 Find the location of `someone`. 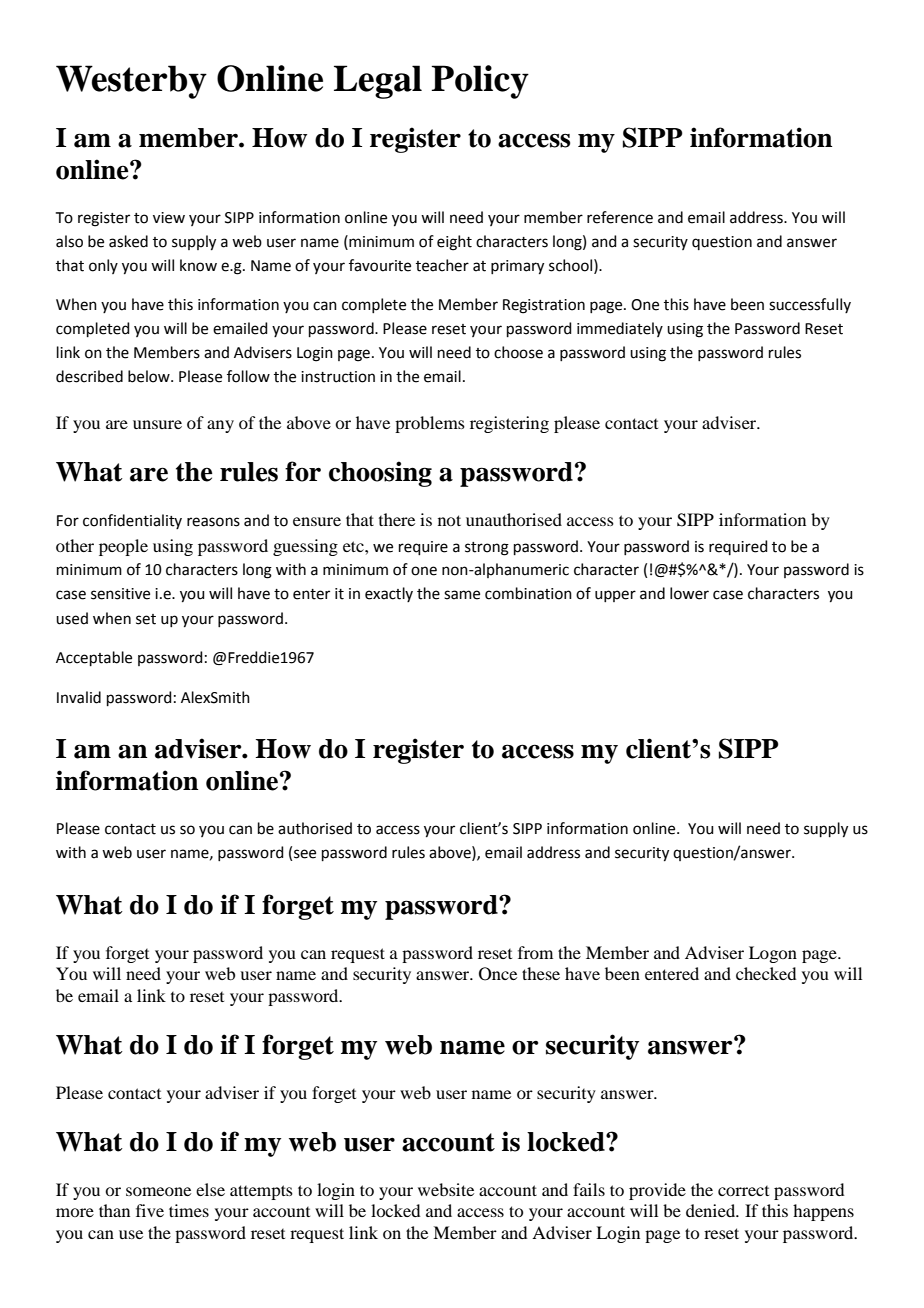

someone is located at coordinates (158, 1191).
